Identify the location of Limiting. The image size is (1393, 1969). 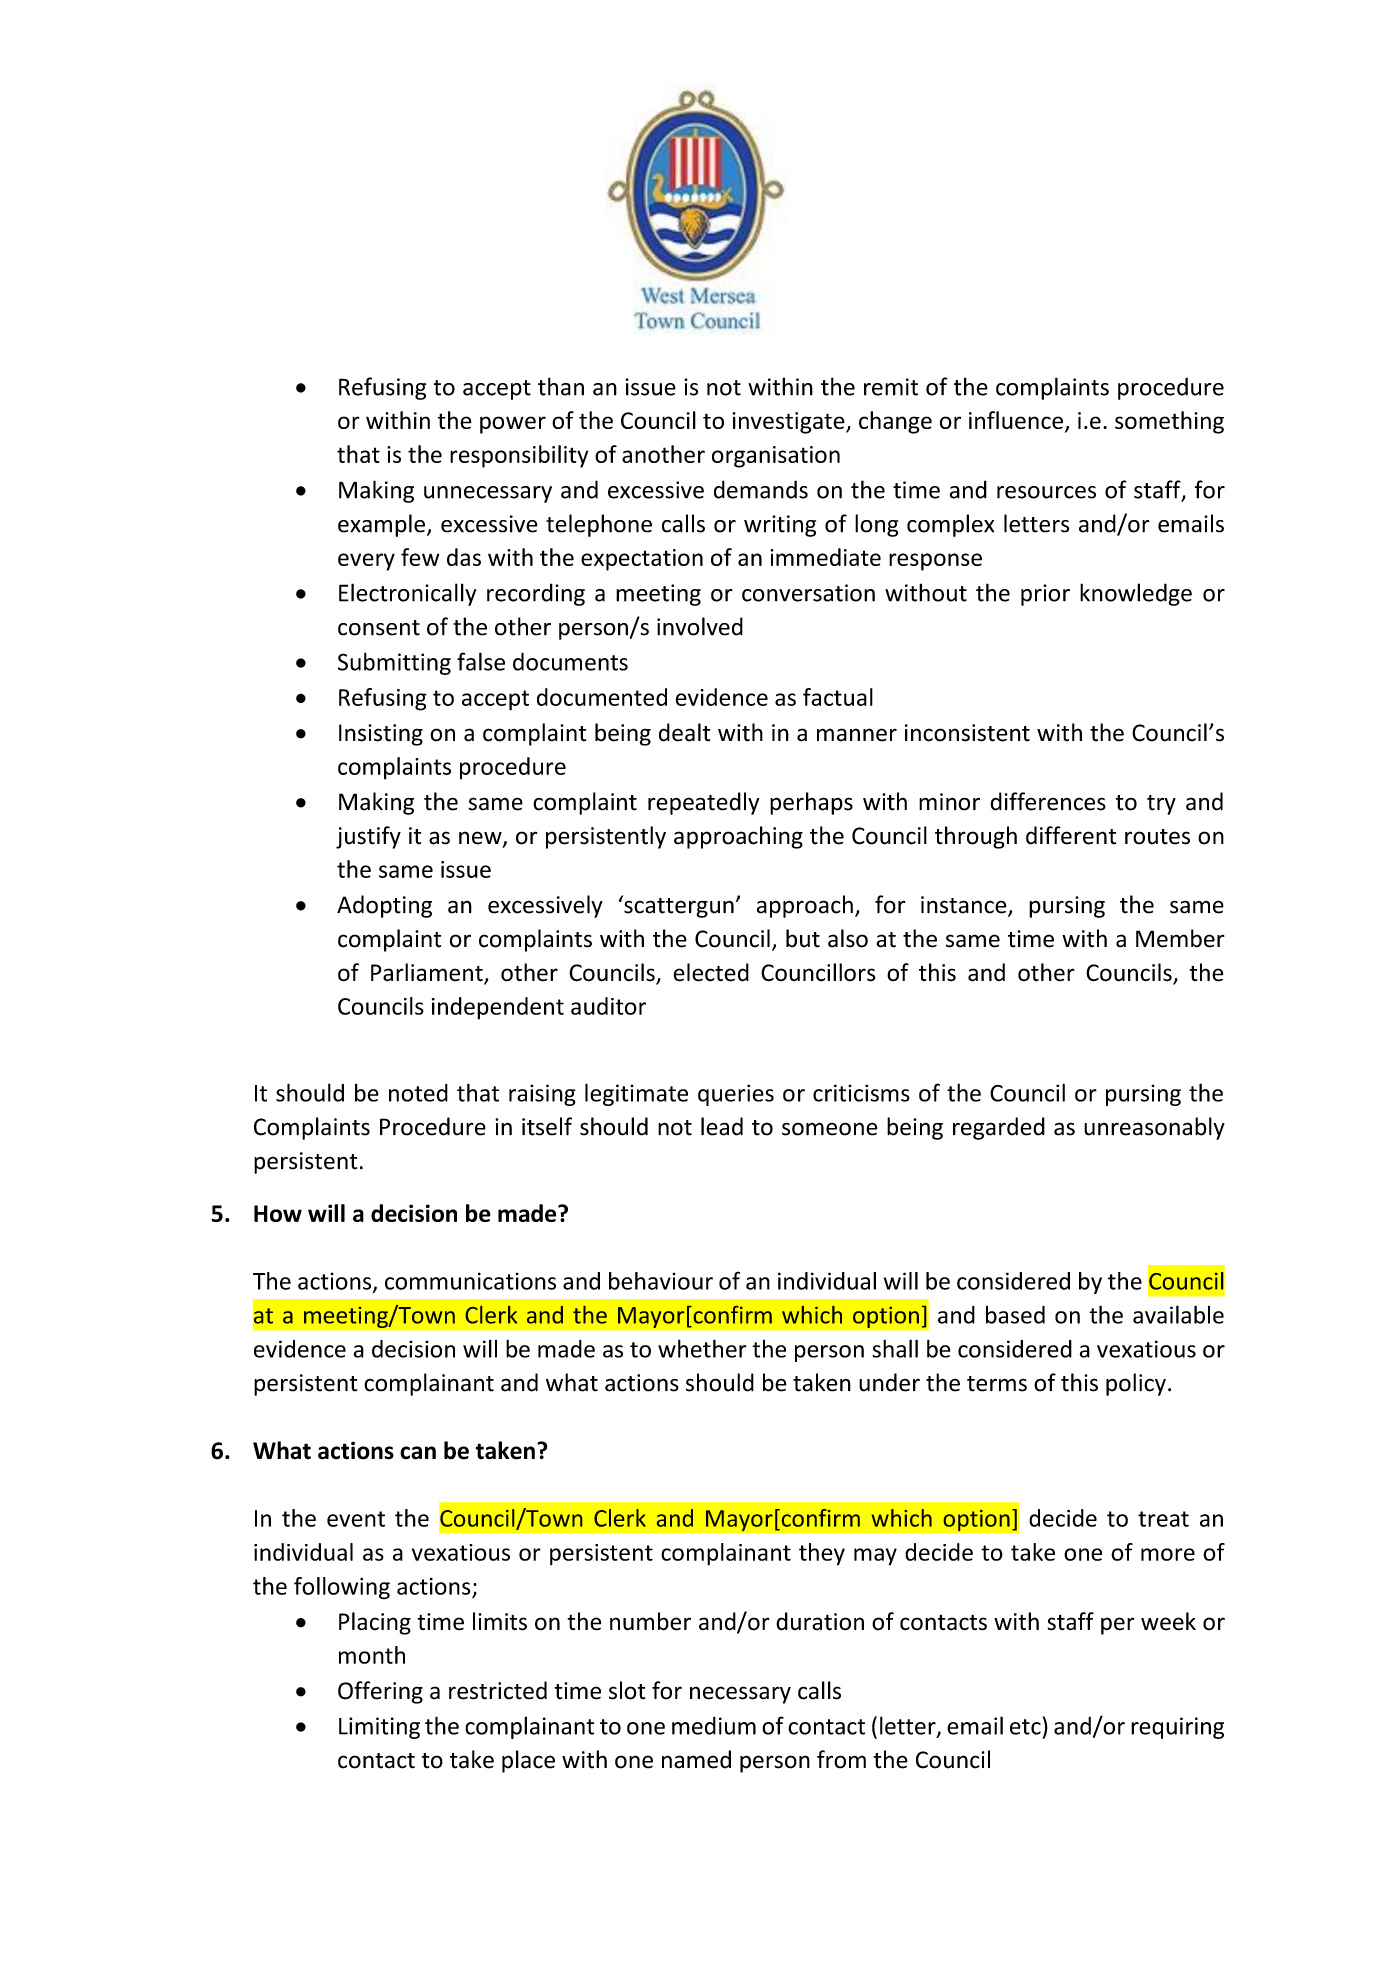
(379, 1728).
